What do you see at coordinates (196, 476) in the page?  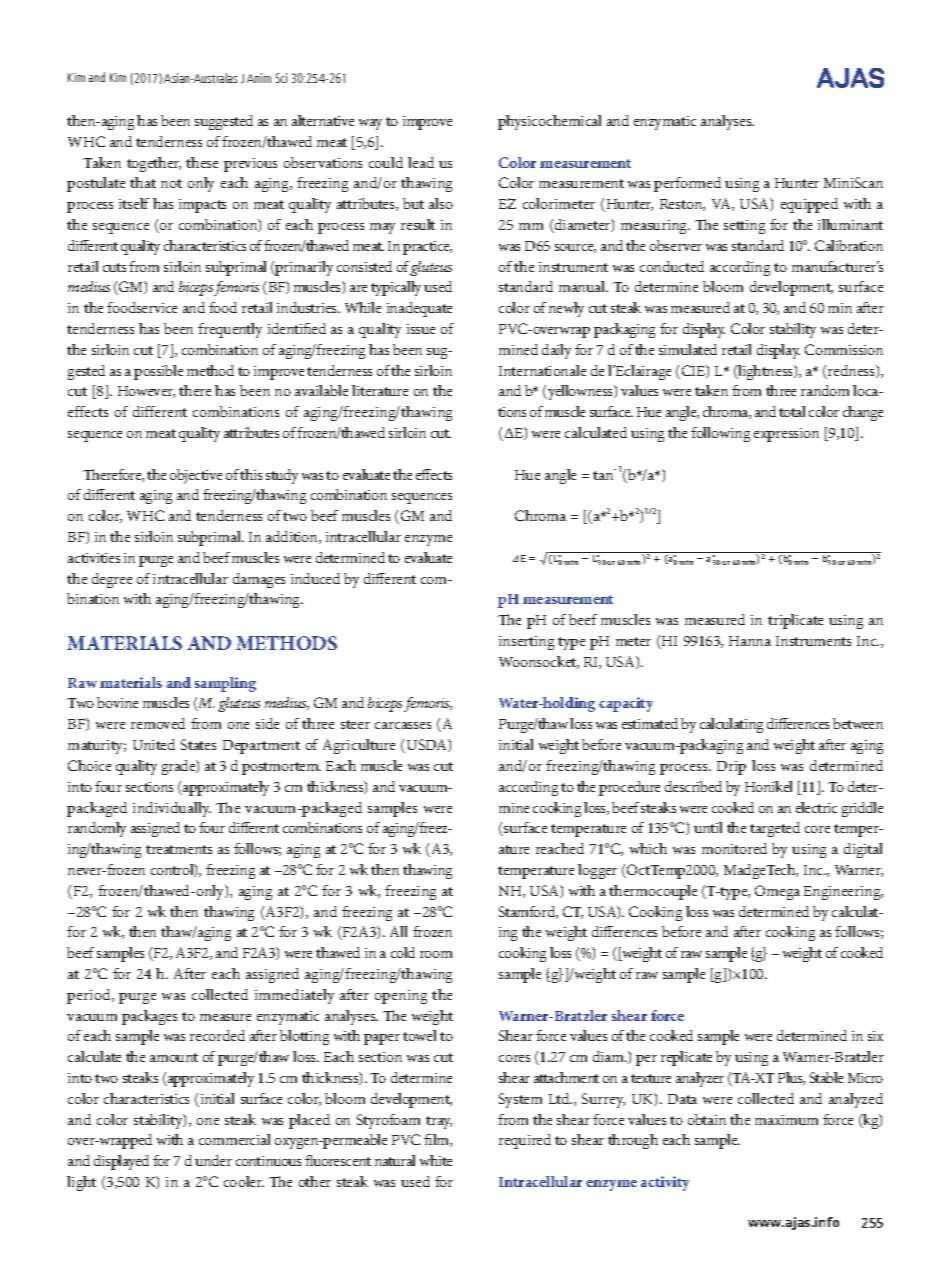 I see `objective` at bounding box center [196, 476].
